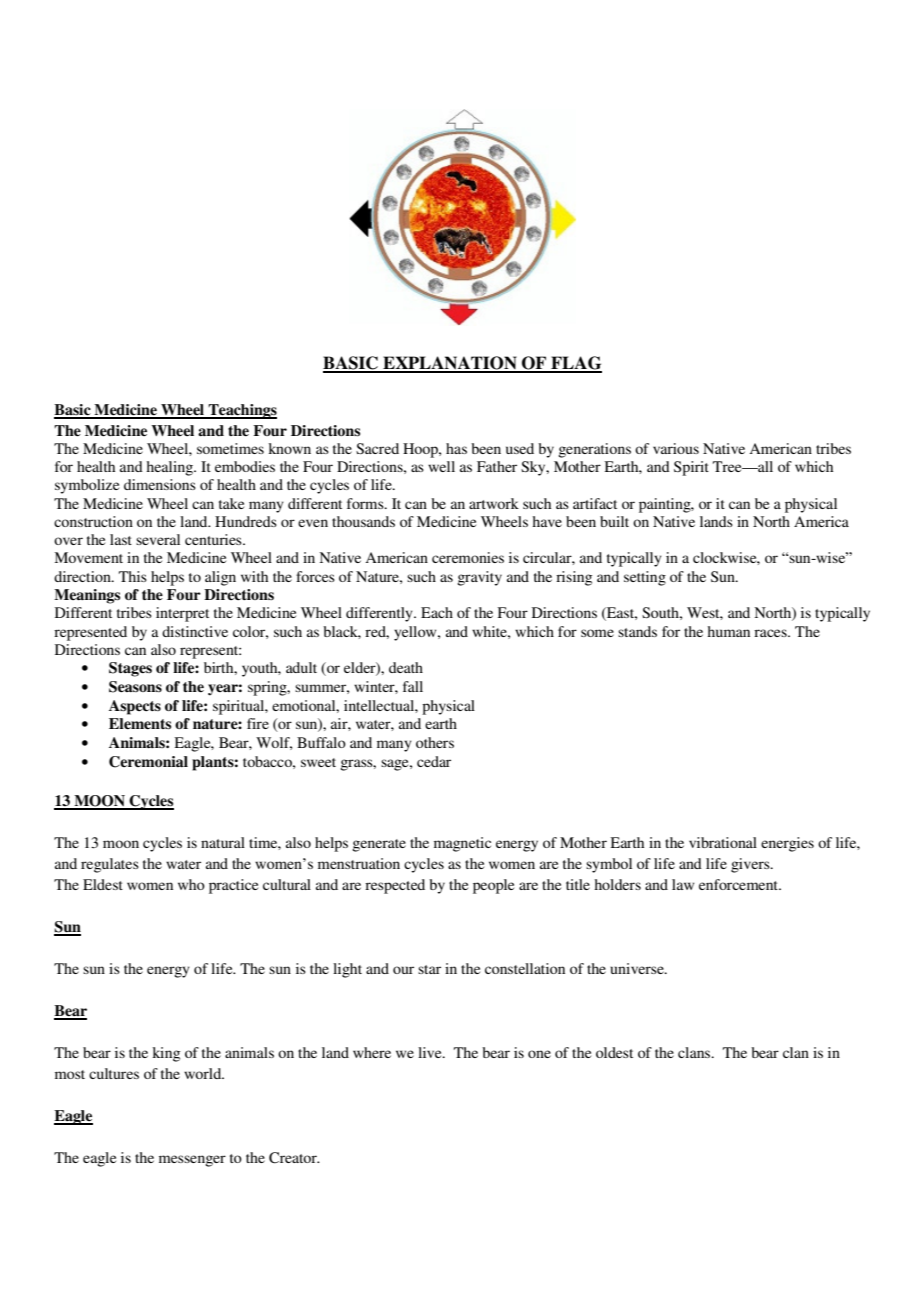  Describe the element at coordinates (171, 468) in the screenshot. I see `healing` at that location.
